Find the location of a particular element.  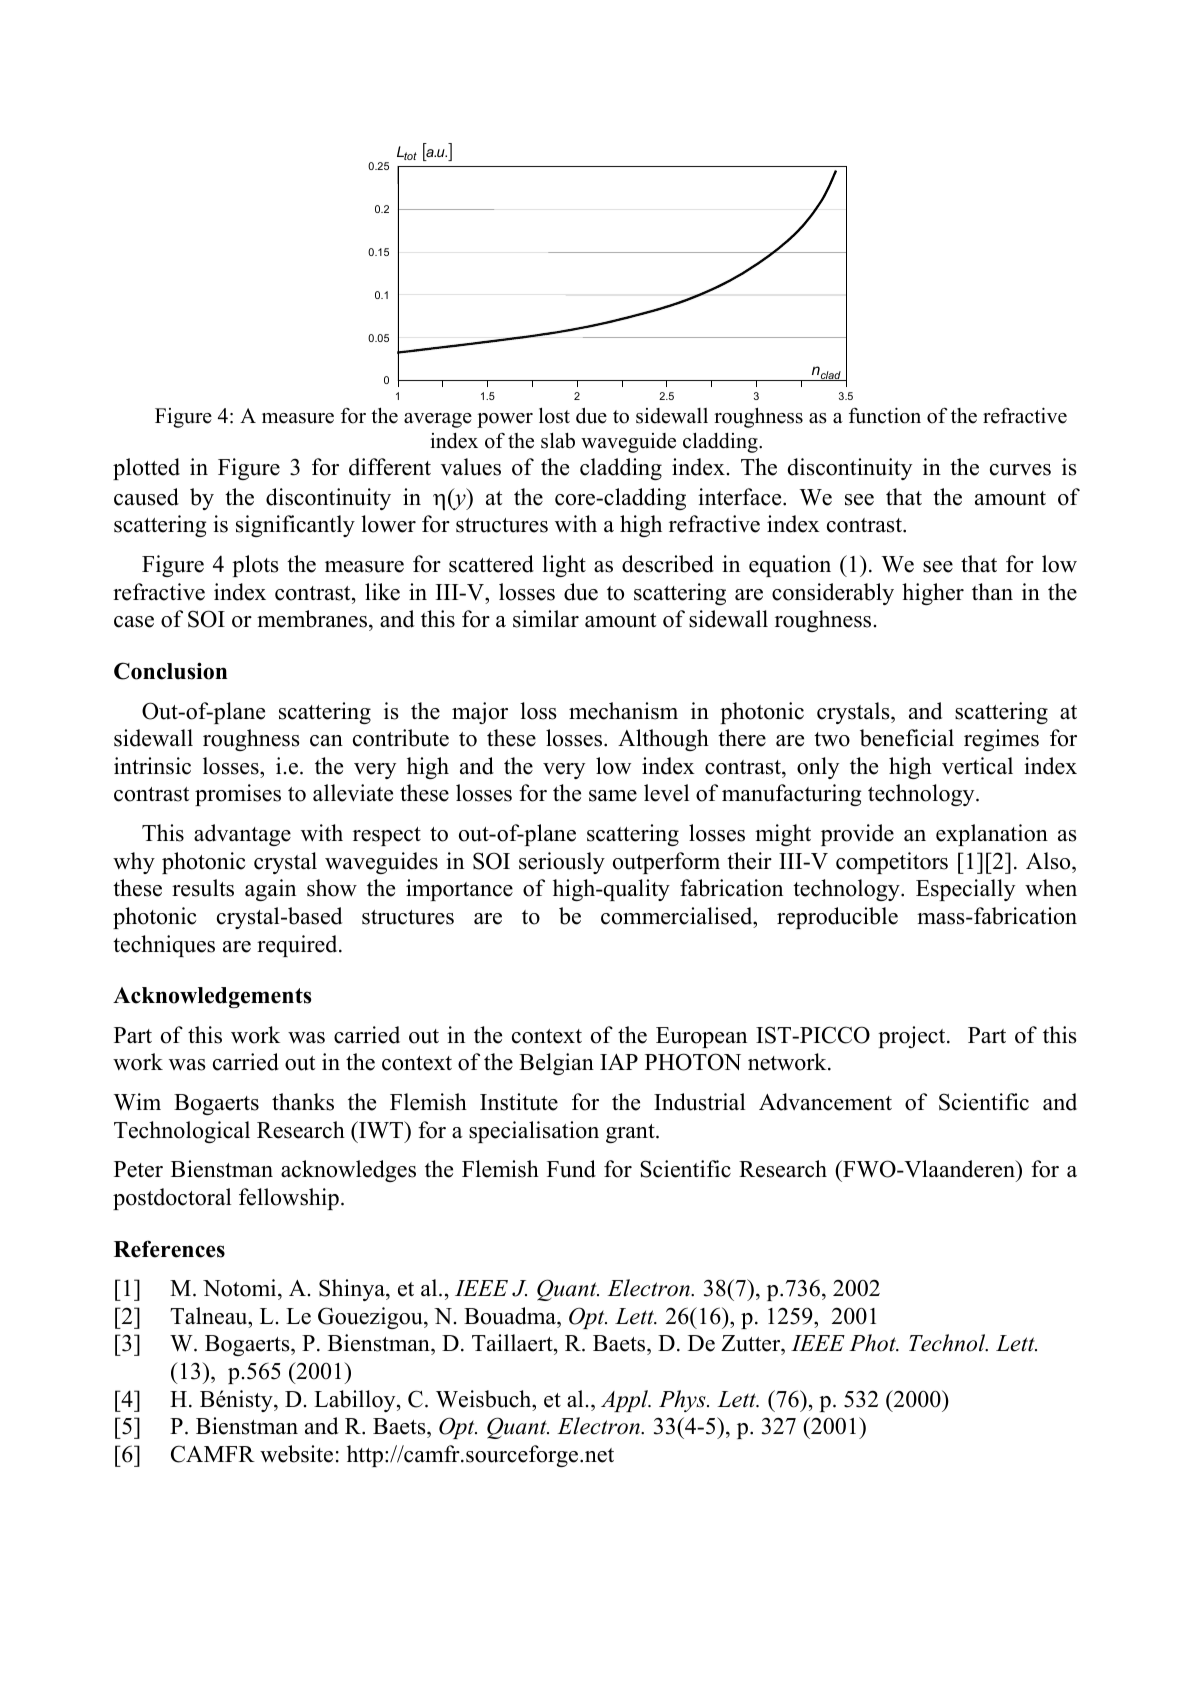

promises is located at coordinates (238, 795).
